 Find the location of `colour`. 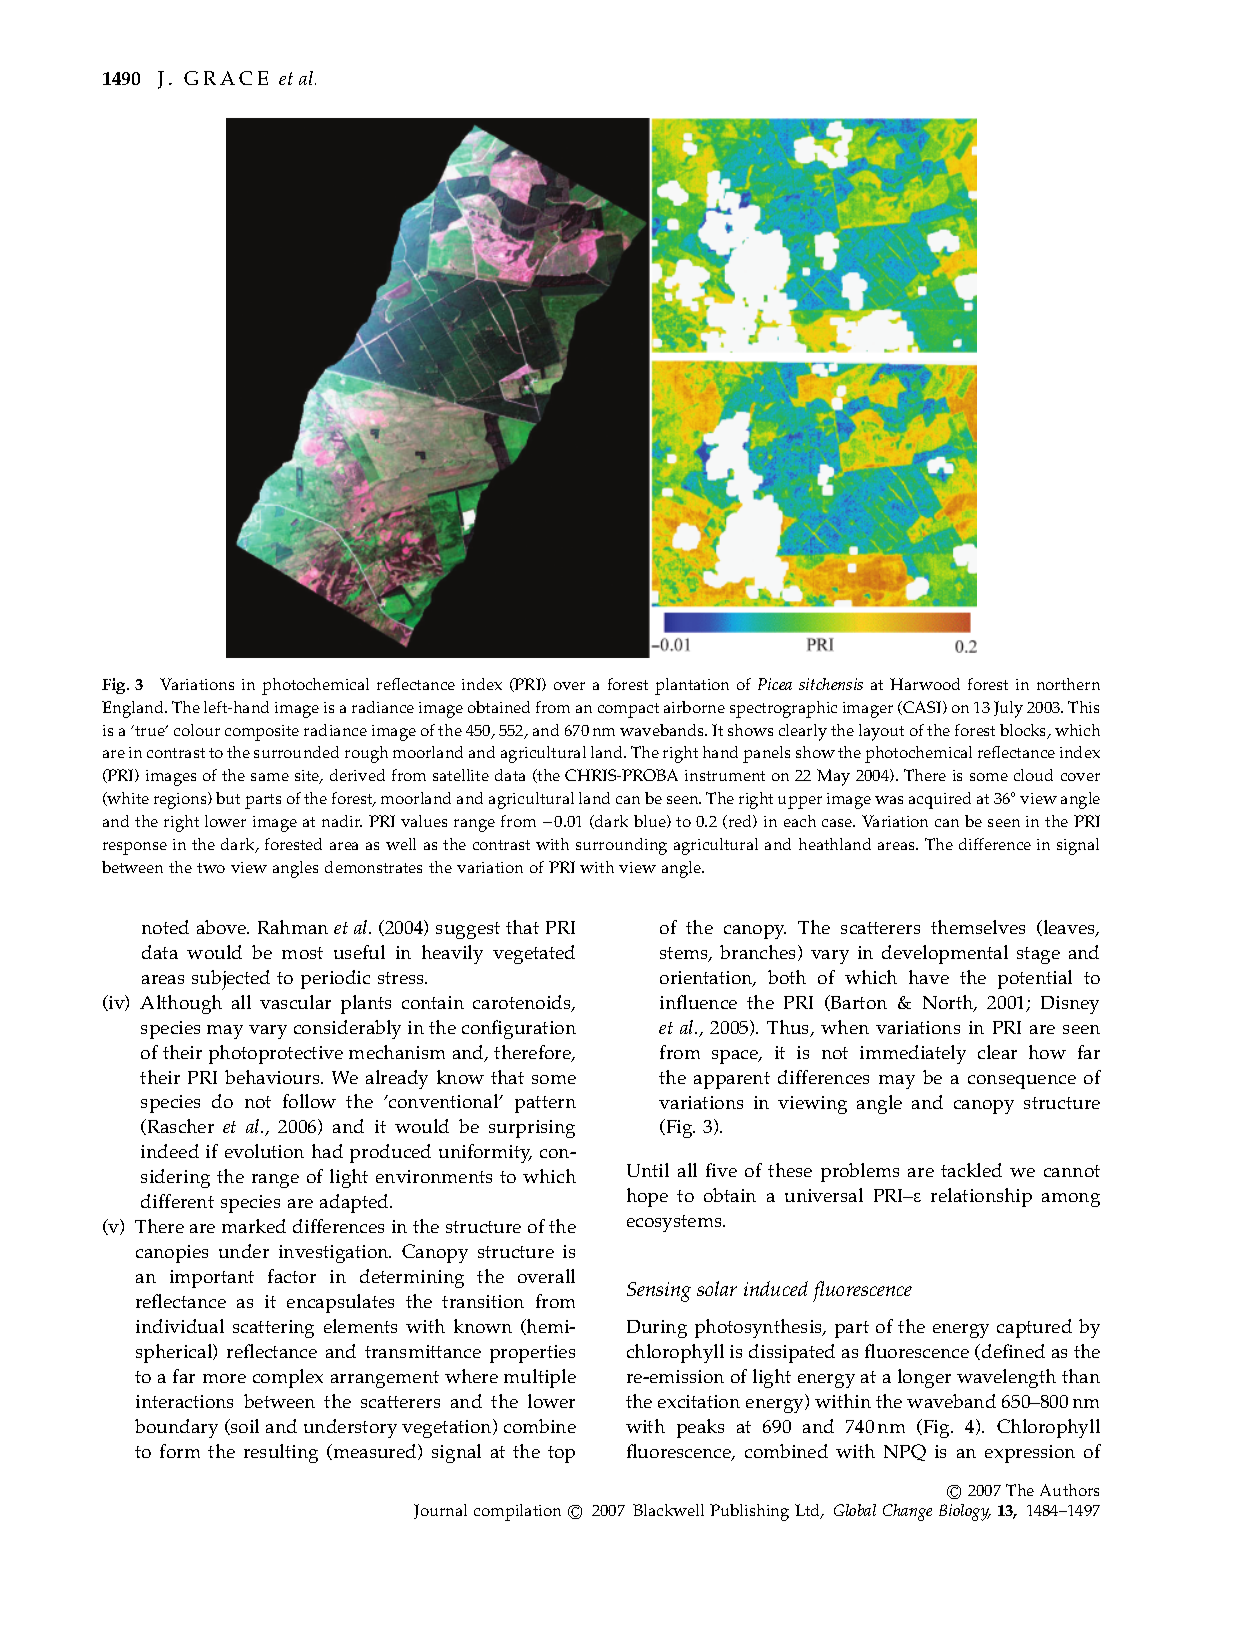

colour is located at coordinates (197, 730).
